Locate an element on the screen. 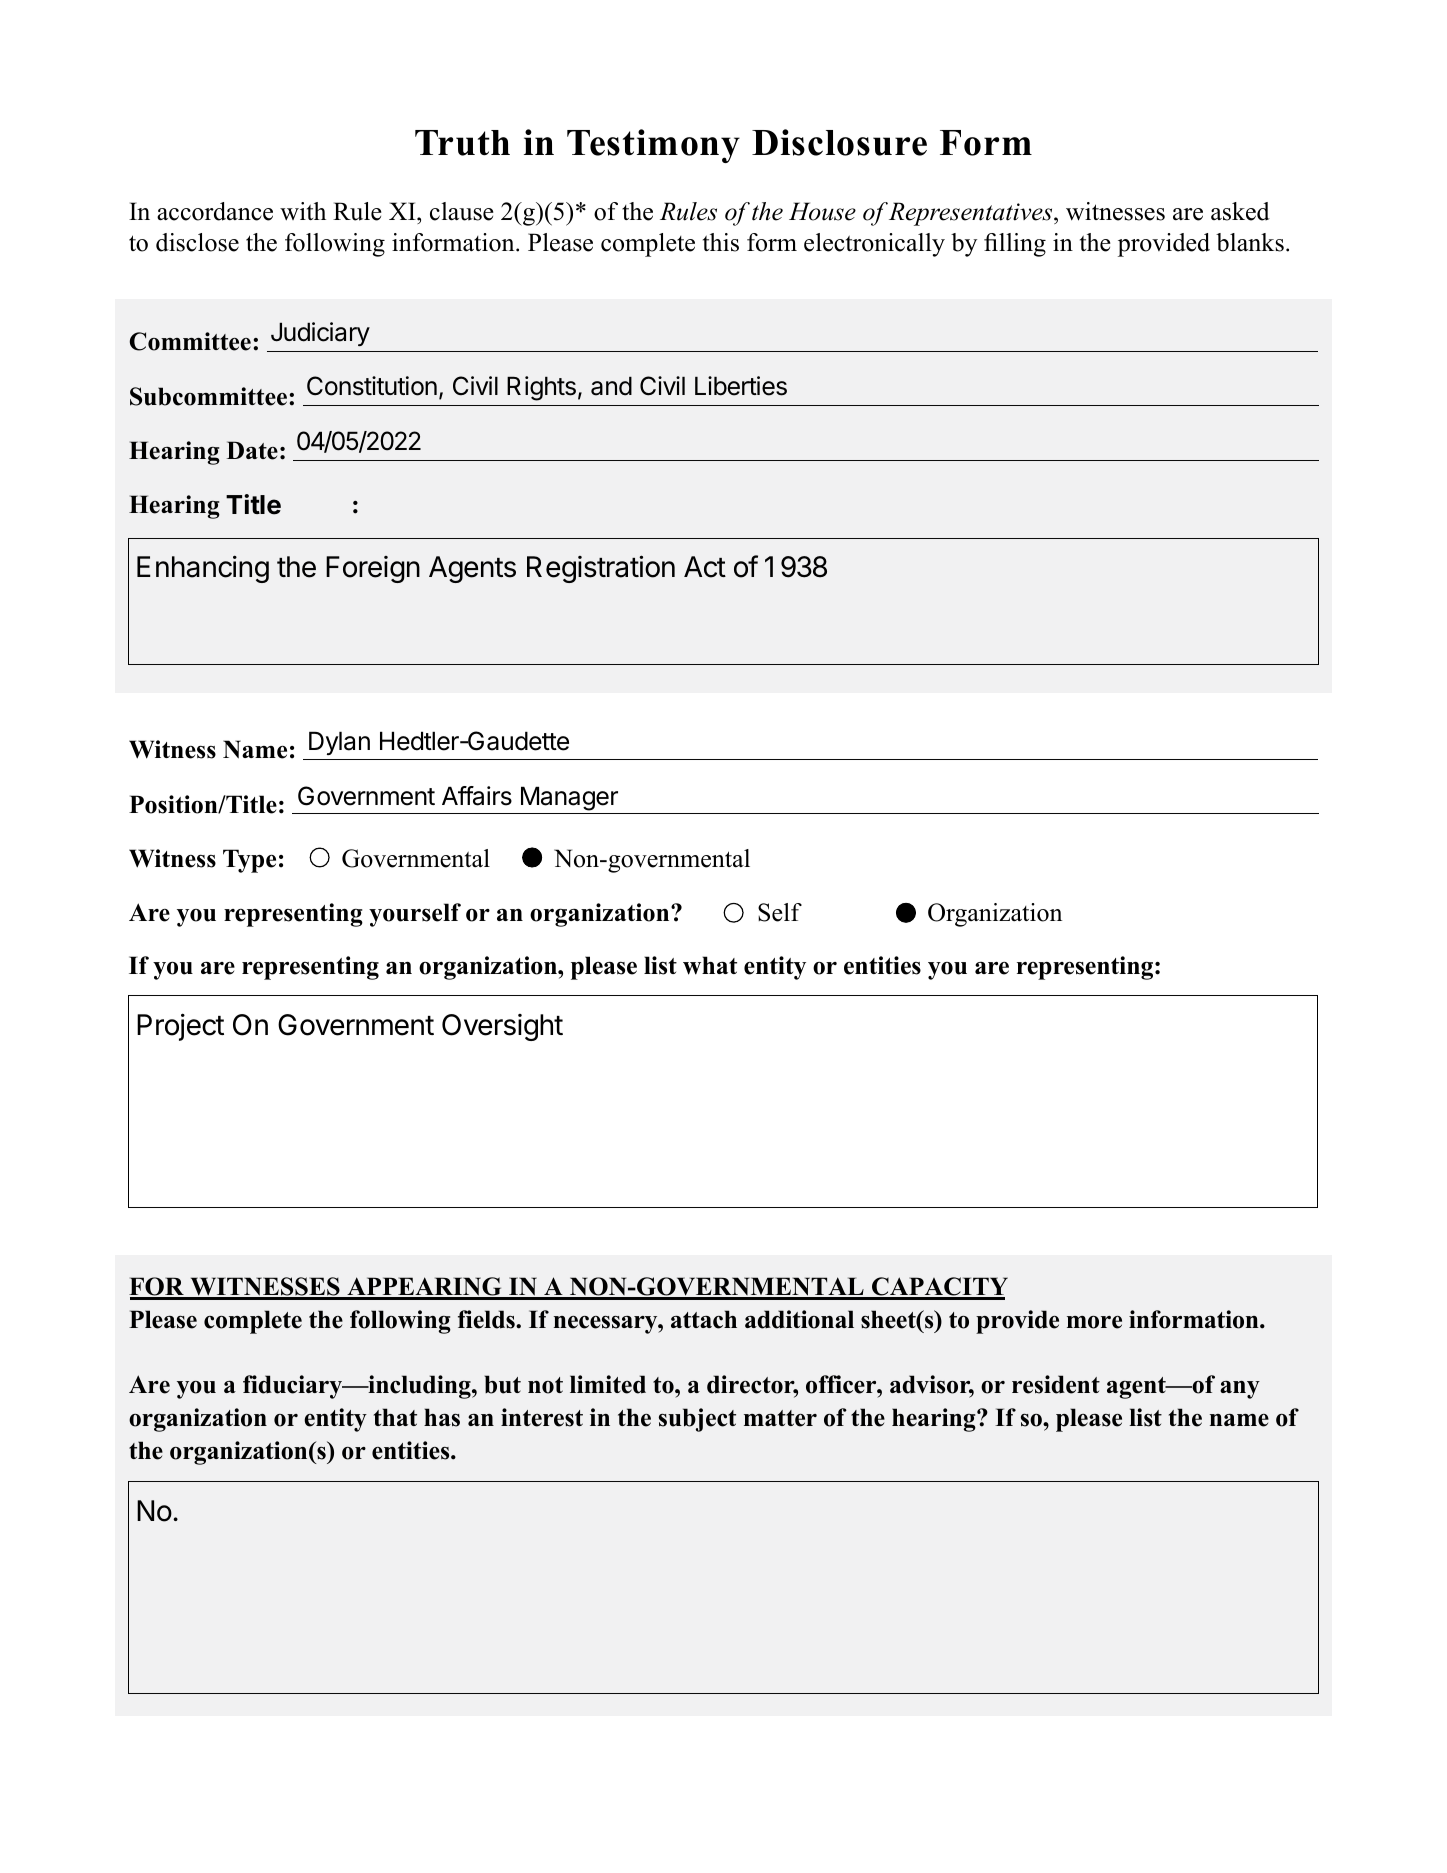 The width and height of the screenshot is (1447, 1873). filling is located at coordinates (1015, 245).
